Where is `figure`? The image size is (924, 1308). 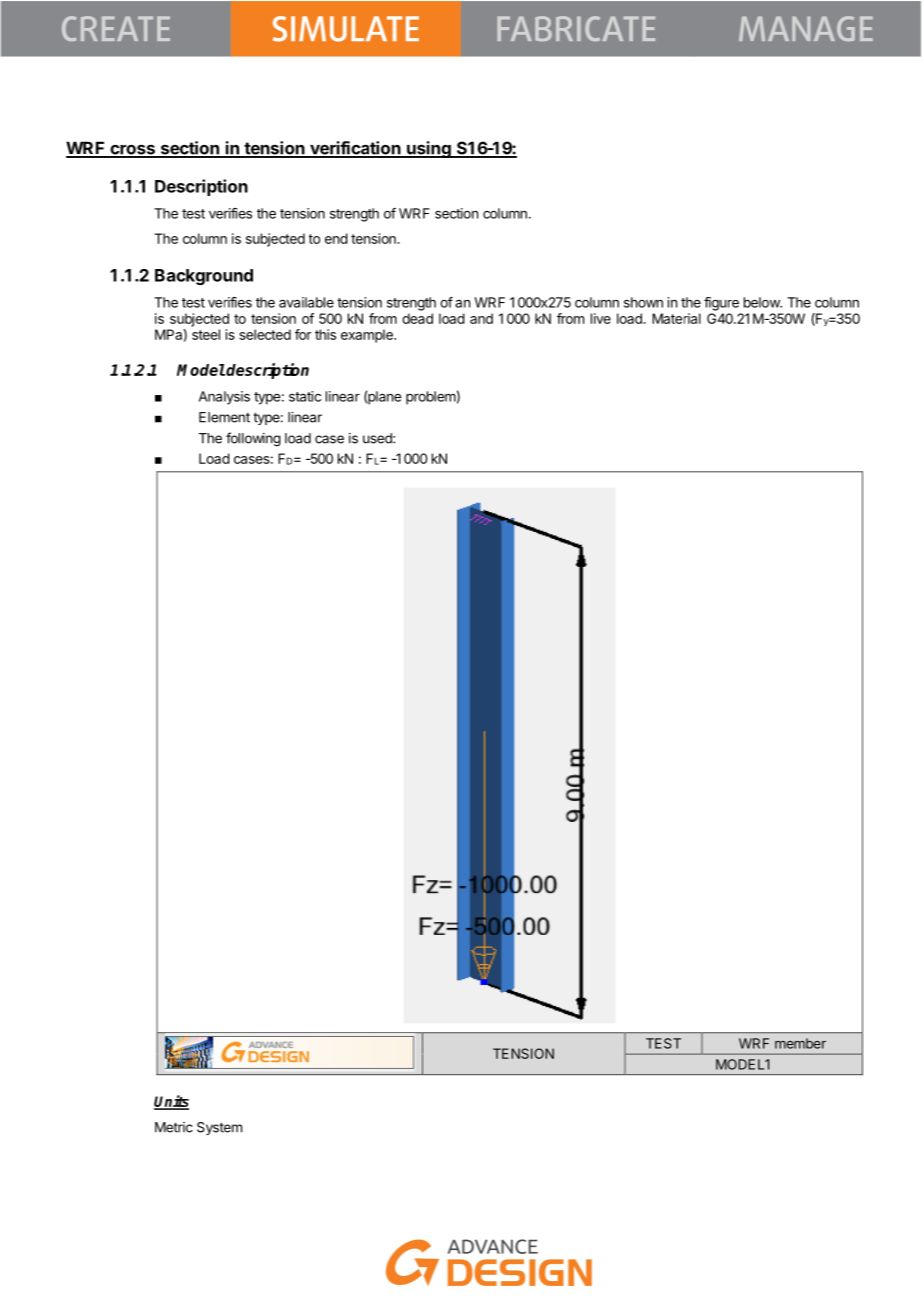 figure is located at coordinates (721, 304).
